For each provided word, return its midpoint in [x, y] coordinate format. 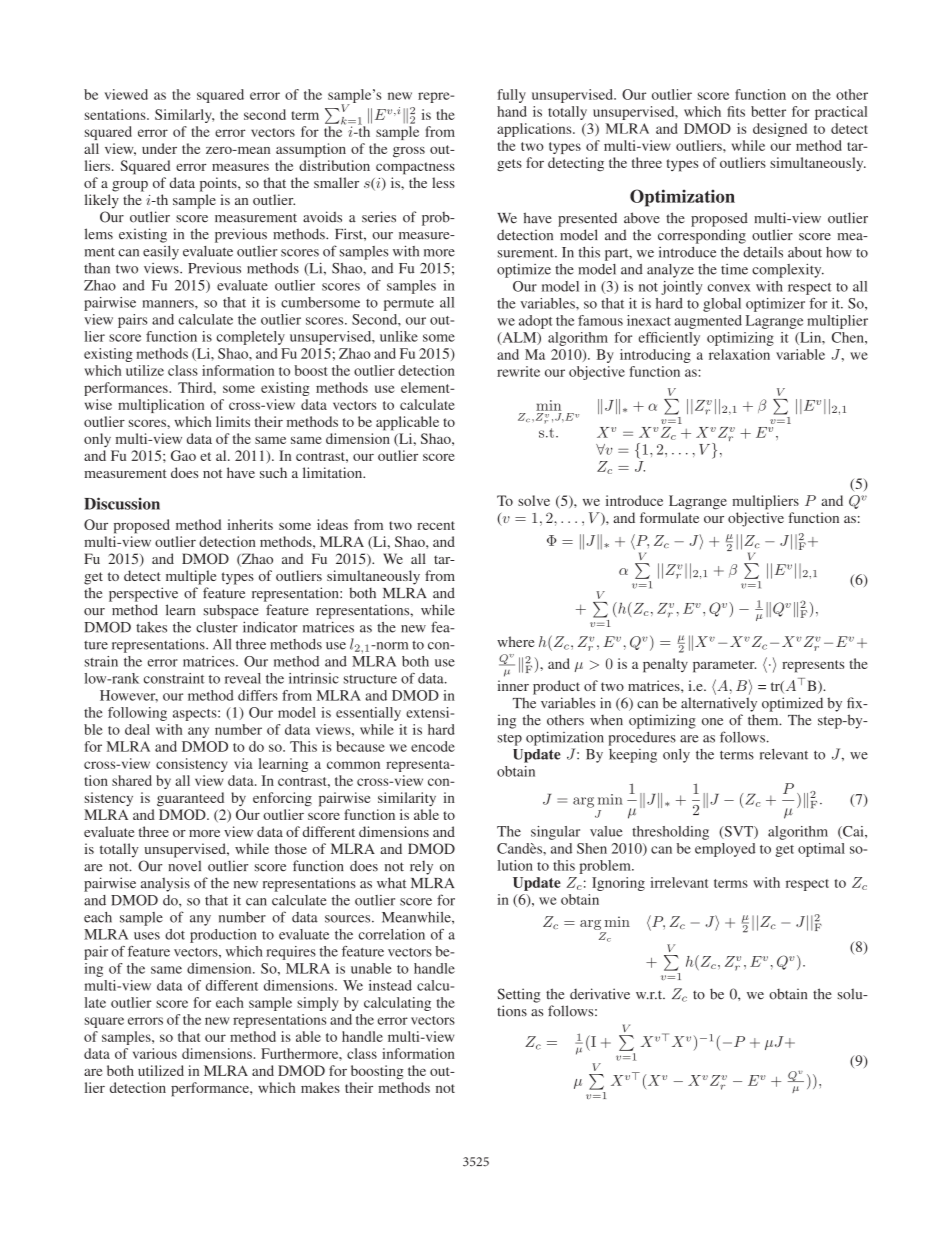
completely [251, 338]
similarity [407, 799]
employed [725, 850]
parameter [724, 666]
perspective [143, 594]
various [155, 1053]
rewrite [518, 371]
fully [511, 96]
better [768, 111]
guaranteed [190, 799]
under [159, 148]
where [515, 641]
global [722, 305]
